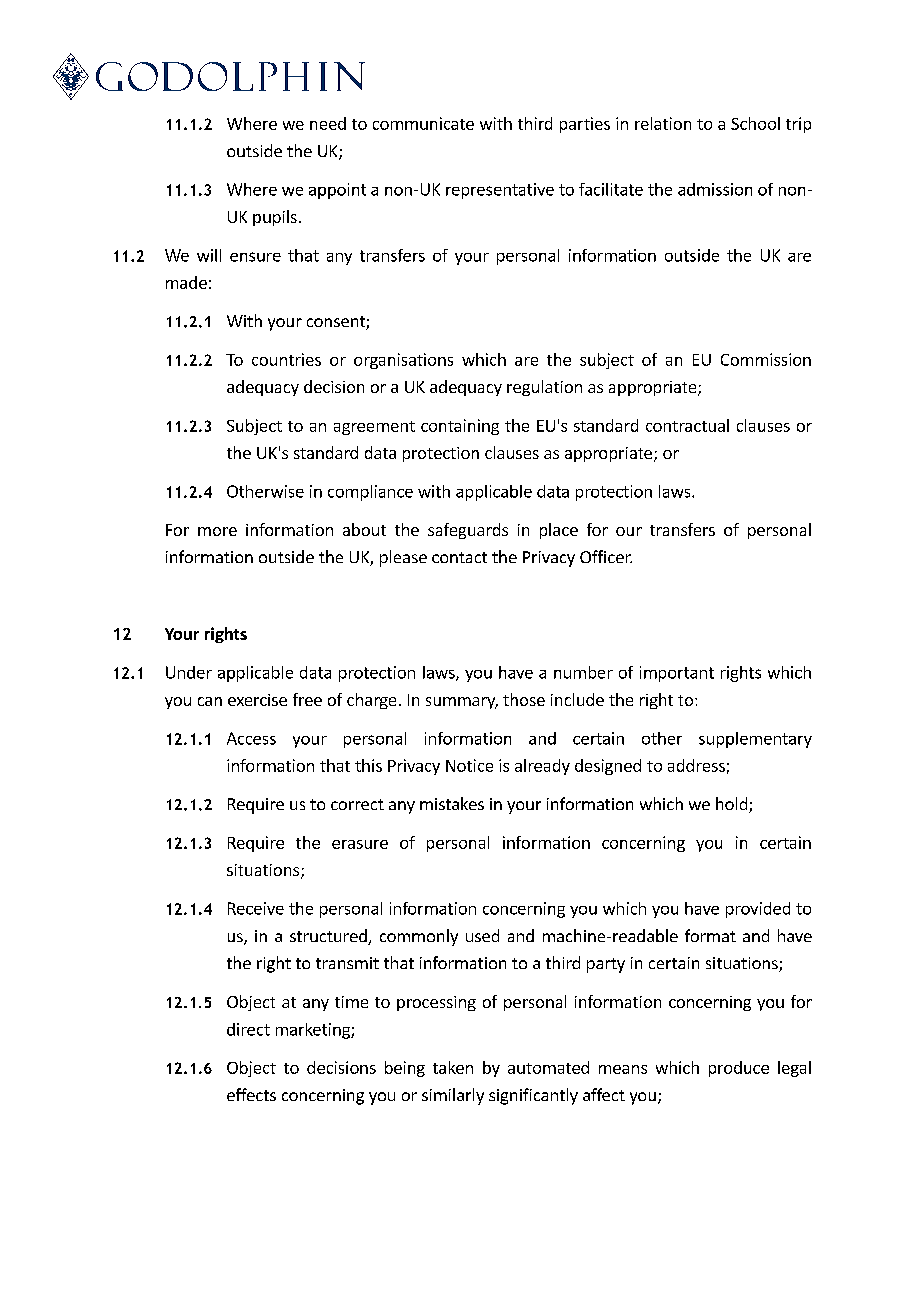  What do you see at coordinates (251, 1094) in the screenshot?
I see `effects` at bounding box center [251, 1094].
